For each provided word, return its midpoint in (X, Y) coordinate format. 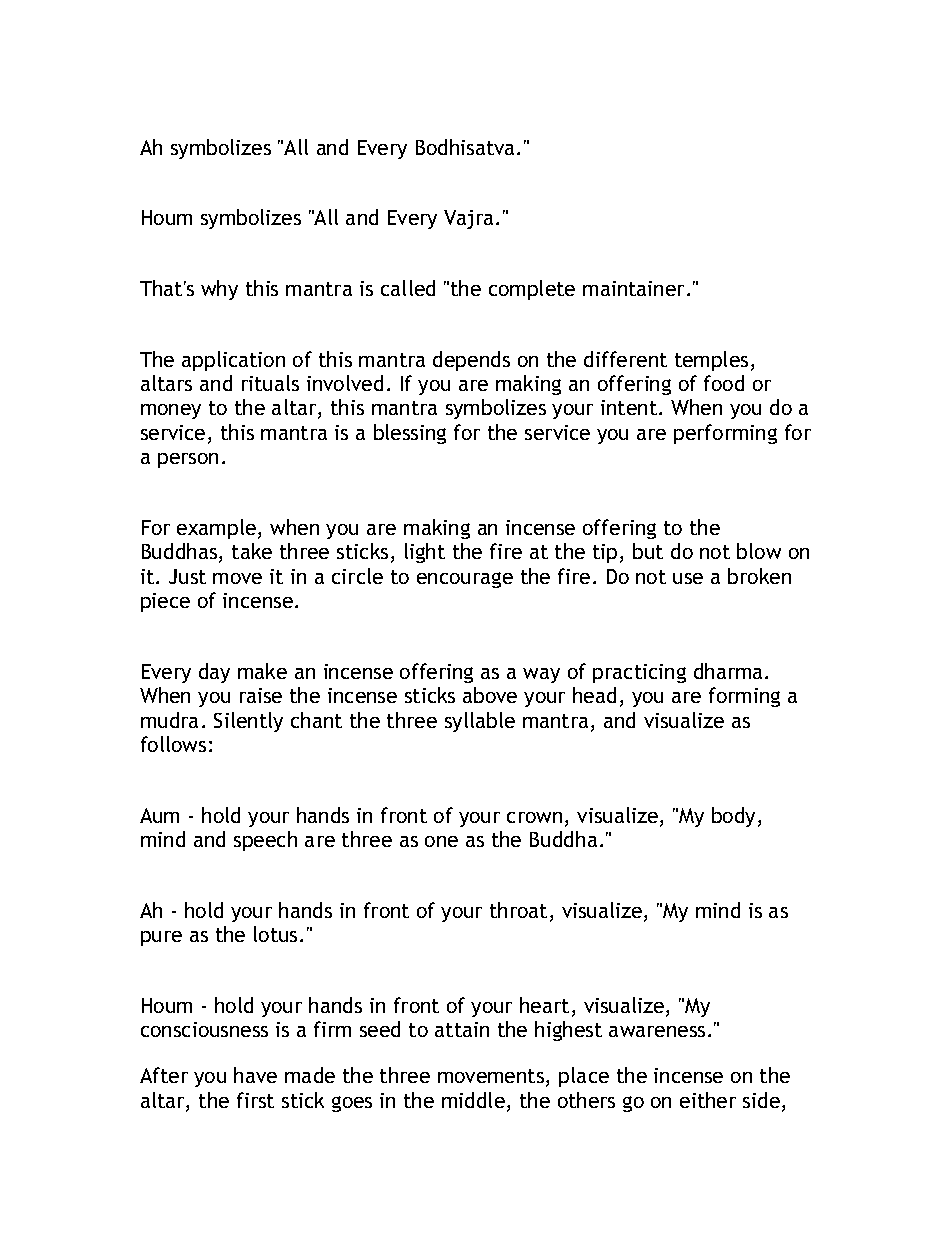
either (708, 1100)
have (255, 1075)
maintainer (633, 288)
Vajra (468, 219)
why (219, 290)
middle (473, 1100)
